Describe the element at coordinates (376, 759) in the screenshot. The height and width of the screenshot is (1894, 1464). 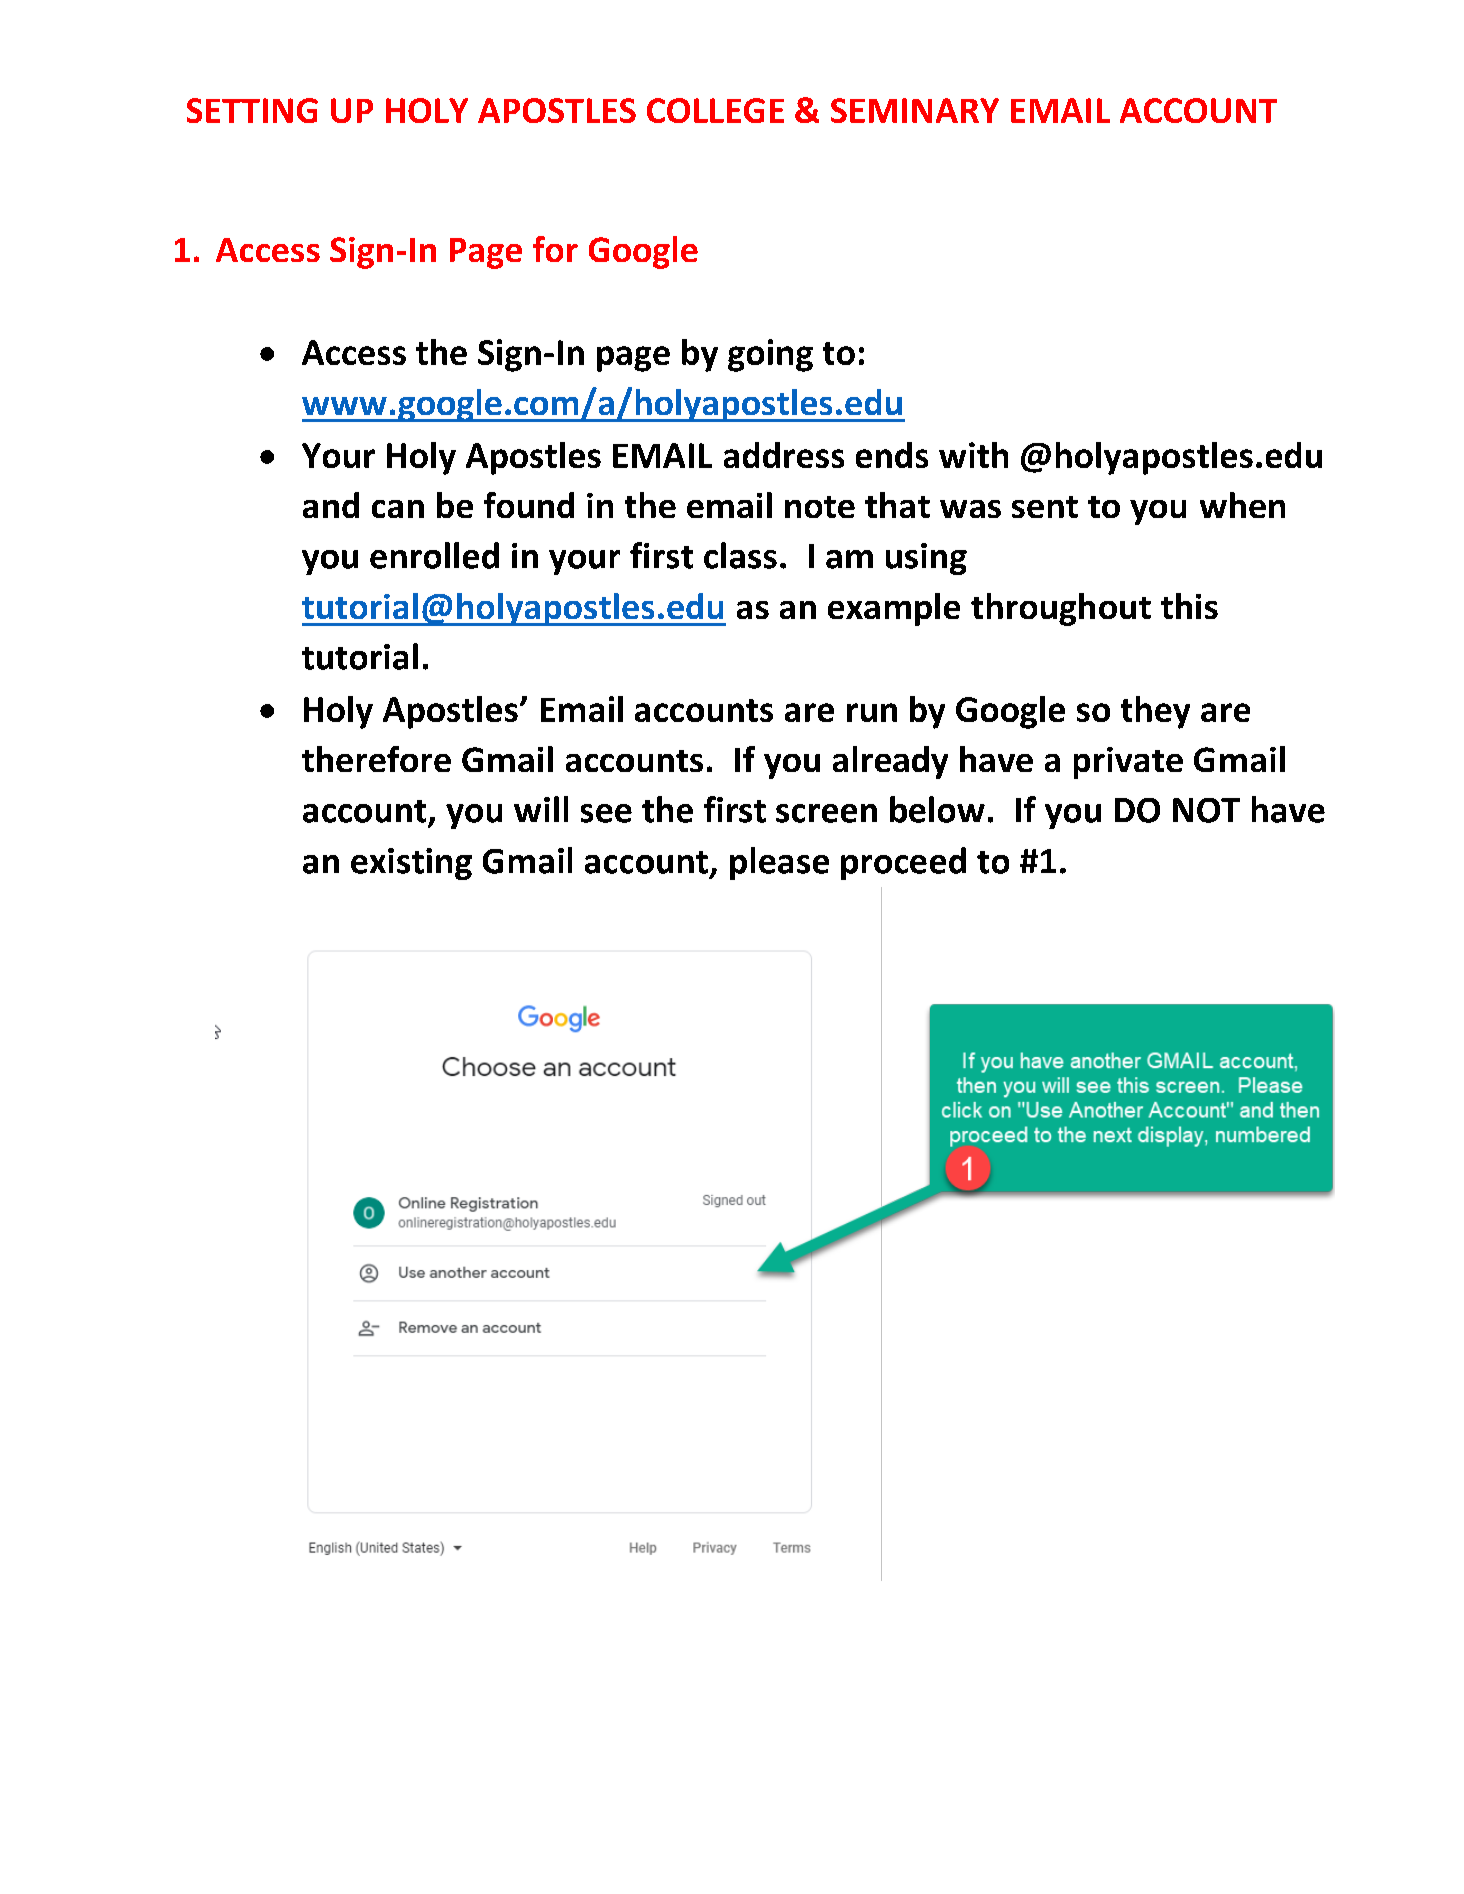
I see `therefore` at that location.
